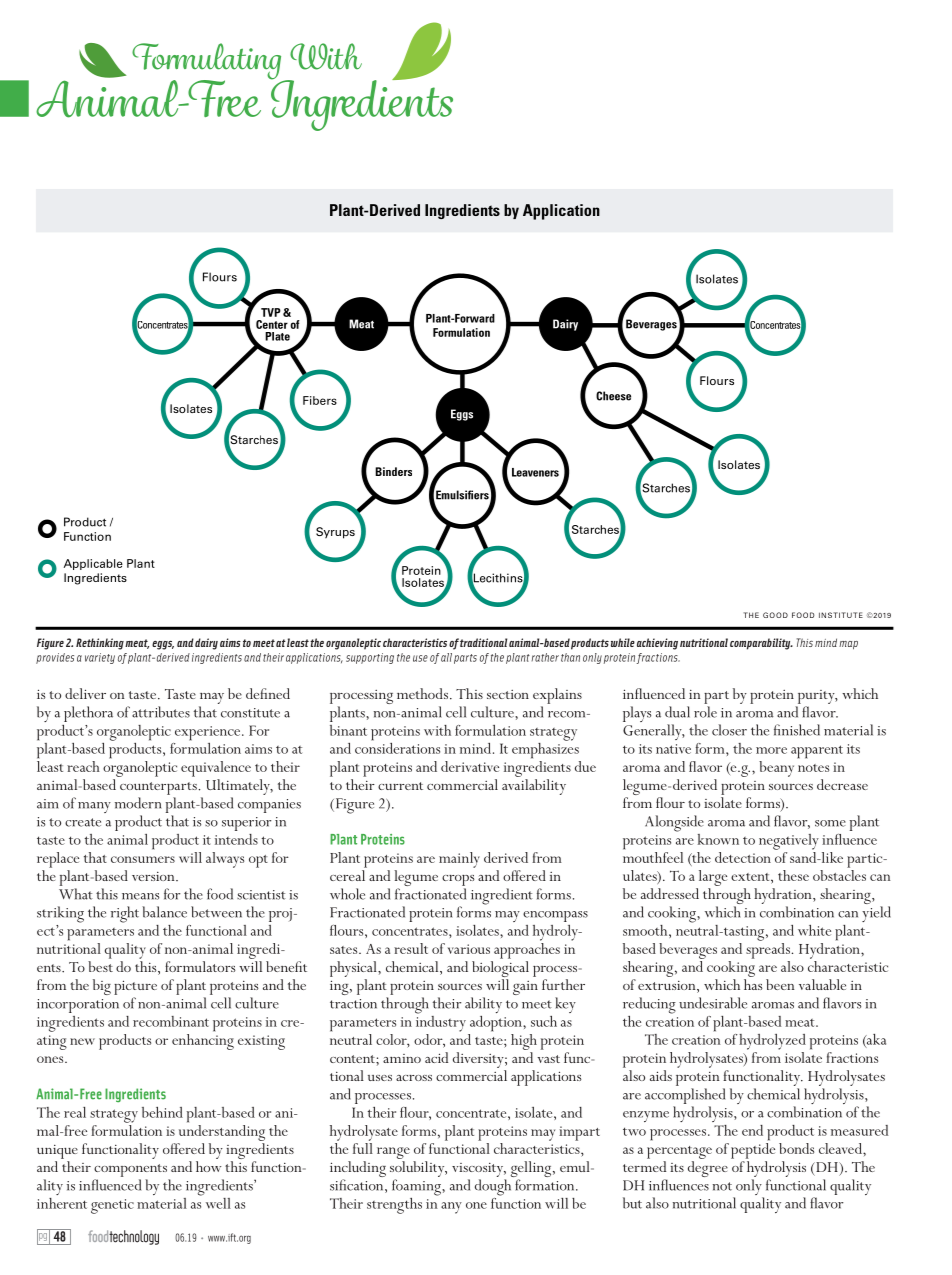 The image size is (952, 1275). What do you see at coordinates (272, 324) in the document?
I see `Center` at bounding box center [272, 324].
